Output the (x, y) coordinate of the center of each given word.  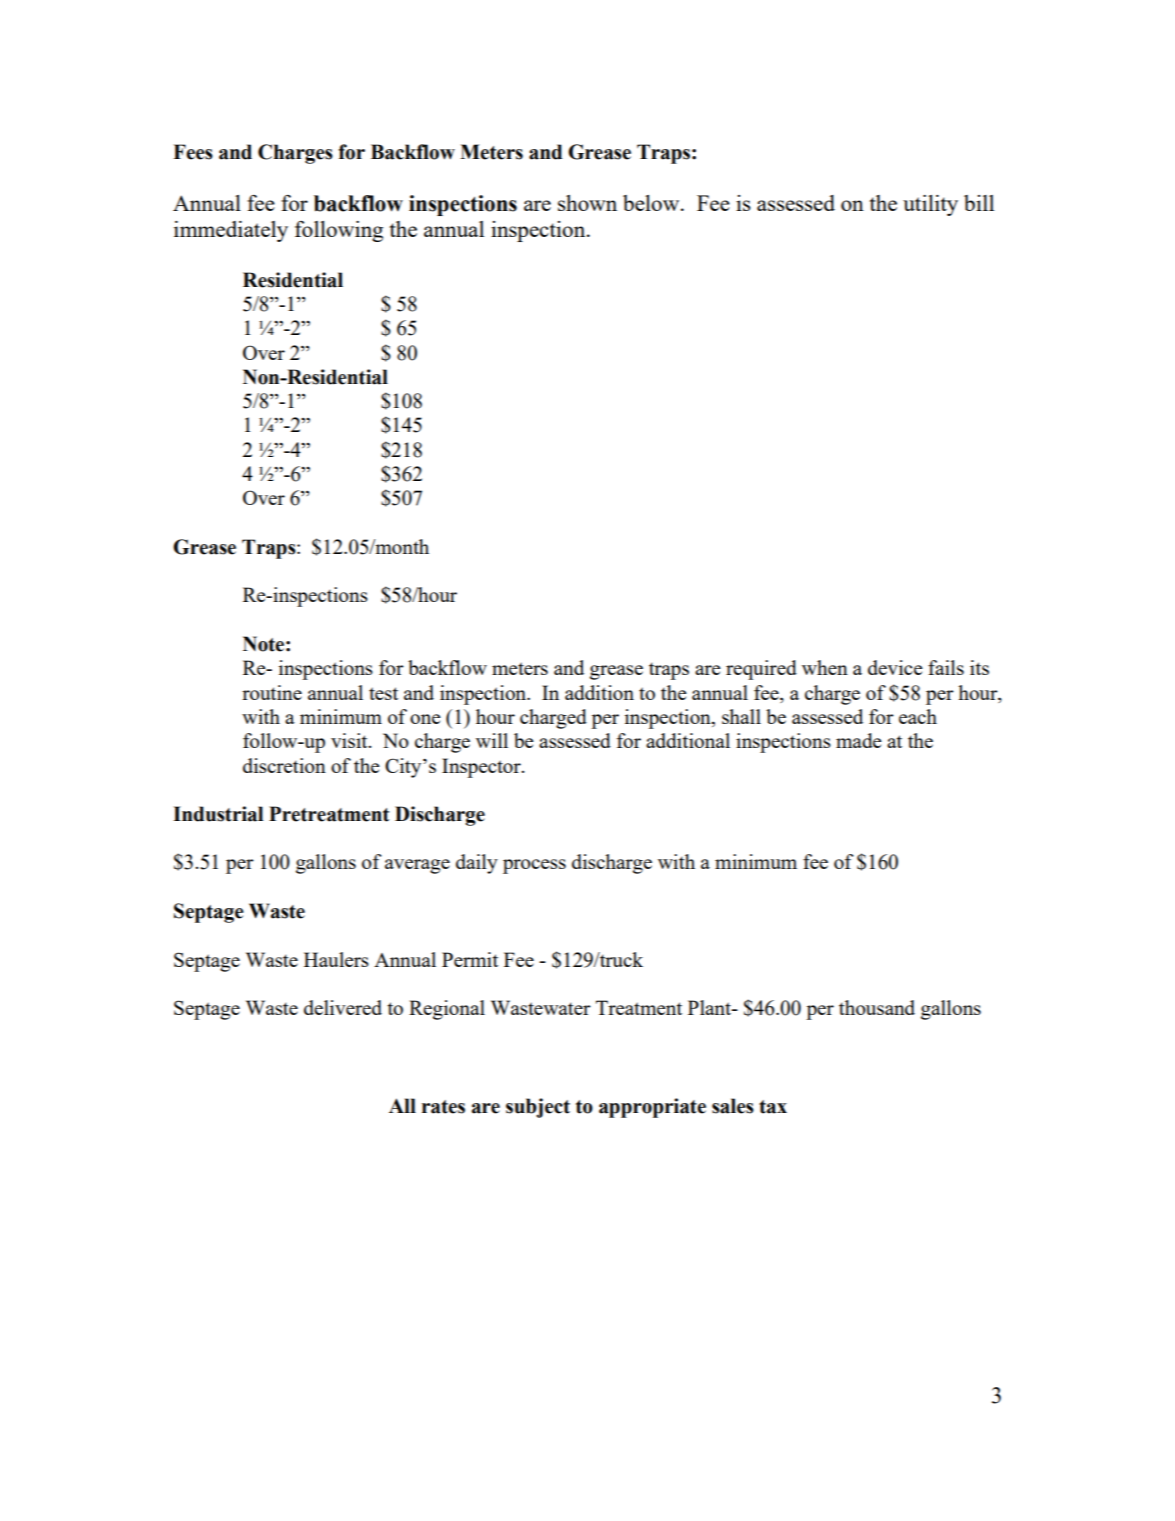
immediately (231, 231)
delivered (343, 1007)
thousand (877, 1007)
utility (930, 205)
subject (538, 1108)
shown (587, 203)
